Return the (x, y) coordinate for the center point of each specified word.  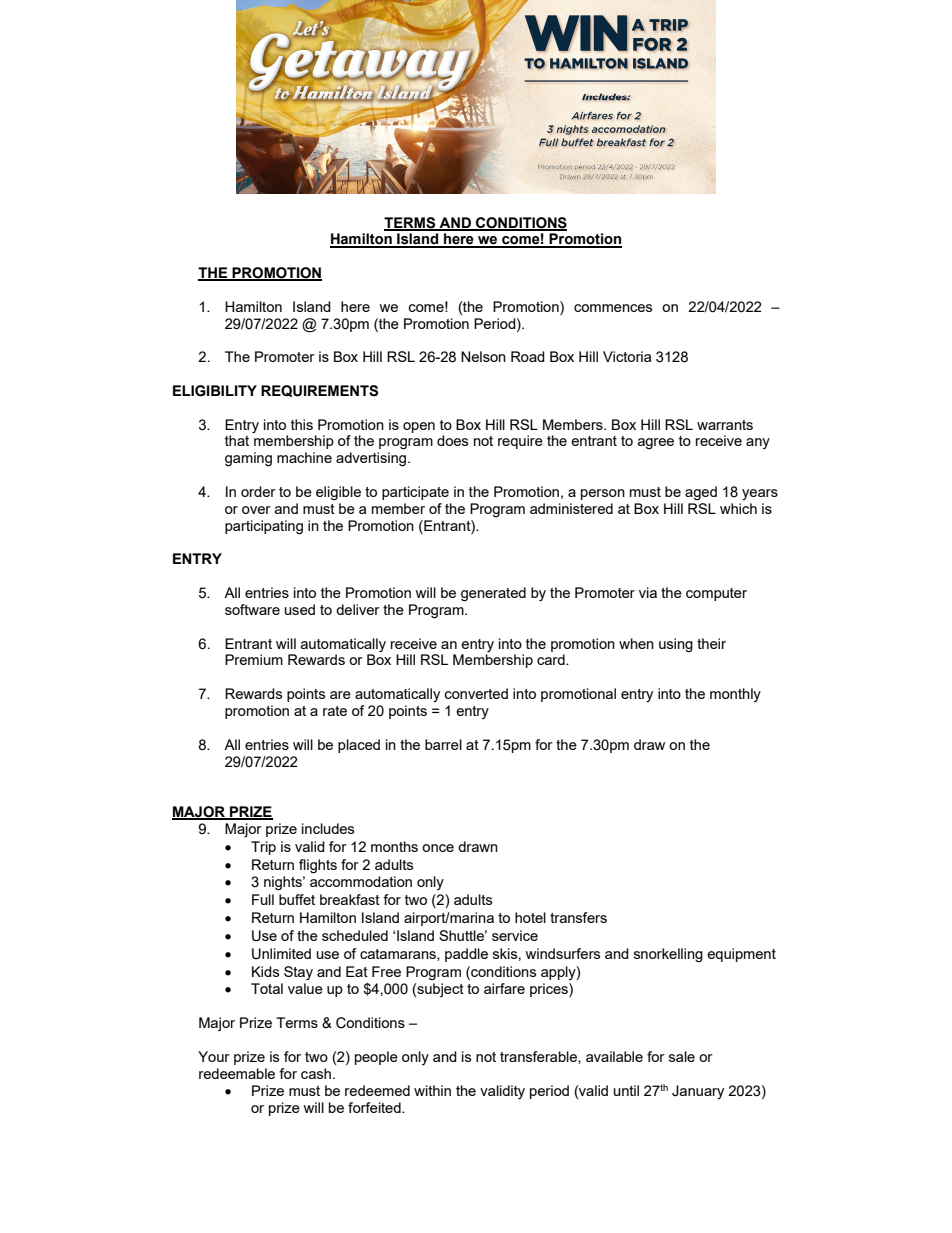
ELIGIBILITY (215, 391)
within (432, 1090)
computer (716, 594)
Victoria (627, 356)
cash (316, 1073)
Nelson (483, 356)
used (300, 609)
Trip (263, 848)
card (552, 659)
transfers (578, 917)
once (438, 848)
